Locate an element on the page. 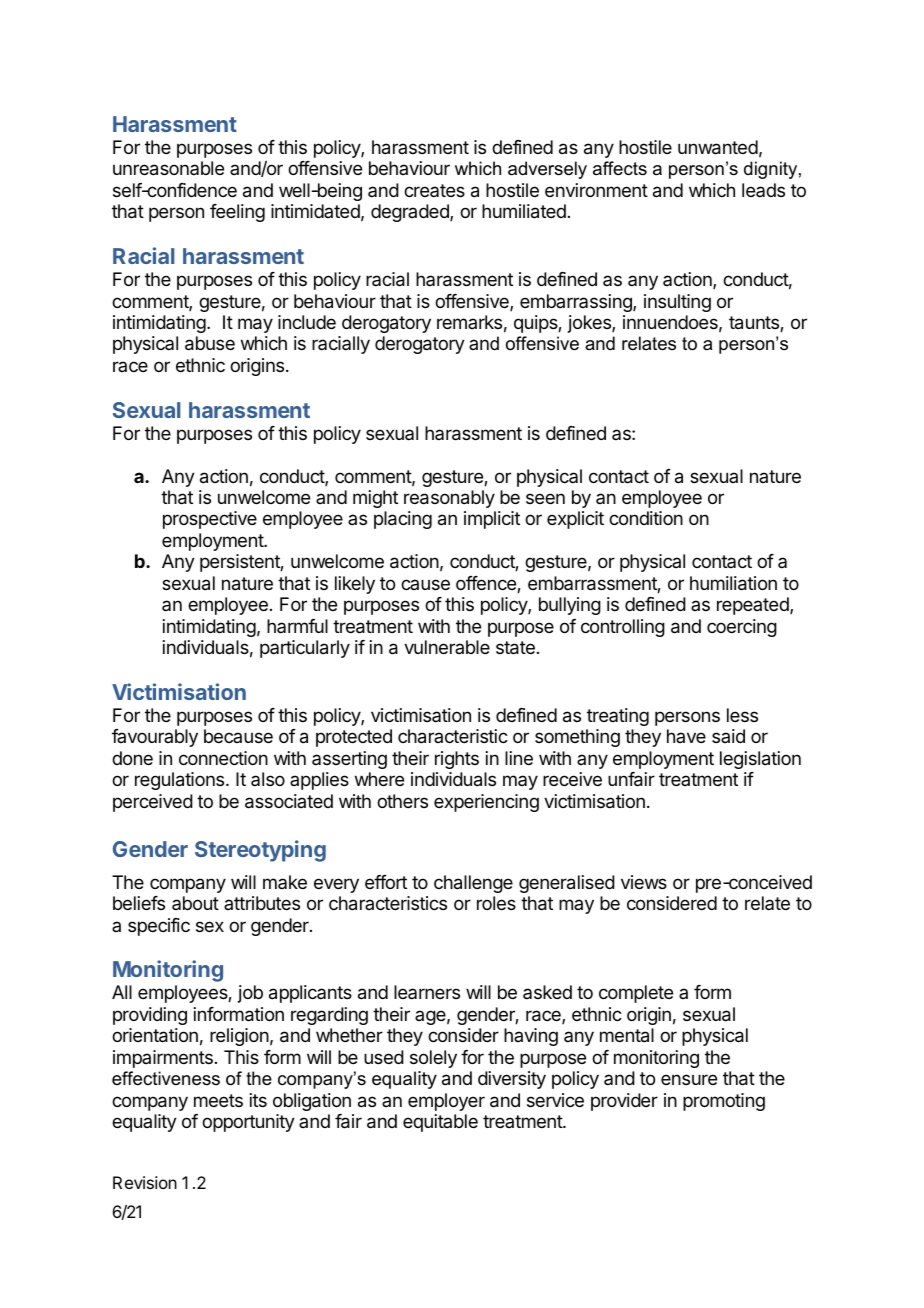  particularly is located at coordinates (305, 649).
